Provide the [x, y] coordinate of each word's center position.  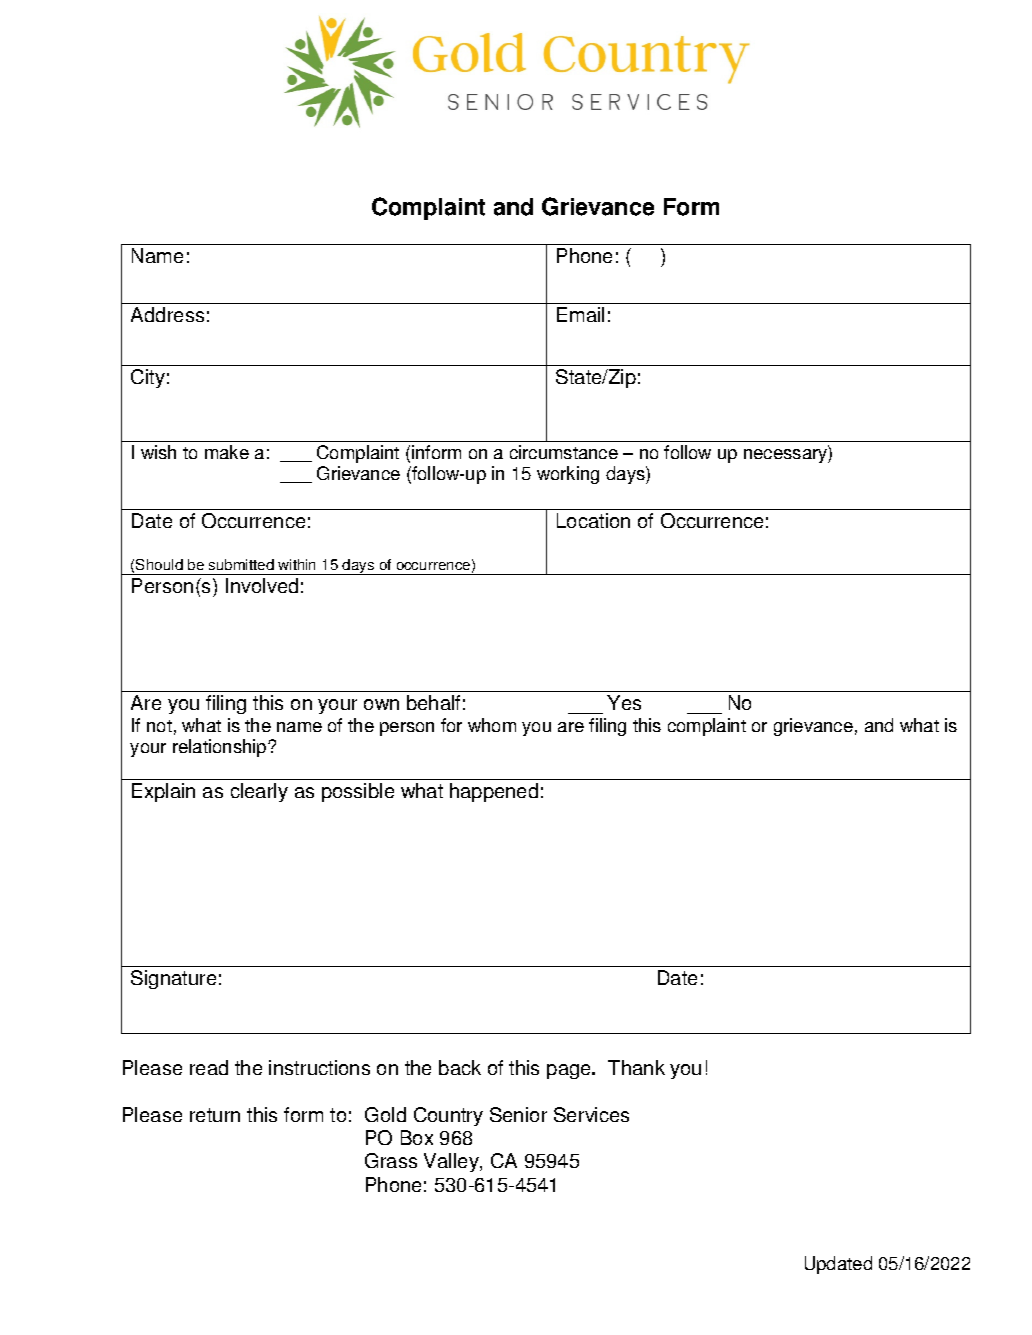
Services [591, 1114]
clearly [259, 792]
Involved [262, 585]
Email [580, 314]
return [215, 1115]
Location [593, 520]
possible [358, 792]
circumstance [564, 452]
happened [494, 792]
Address [167, 314]
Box [417, 1137]
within [296, 564]
